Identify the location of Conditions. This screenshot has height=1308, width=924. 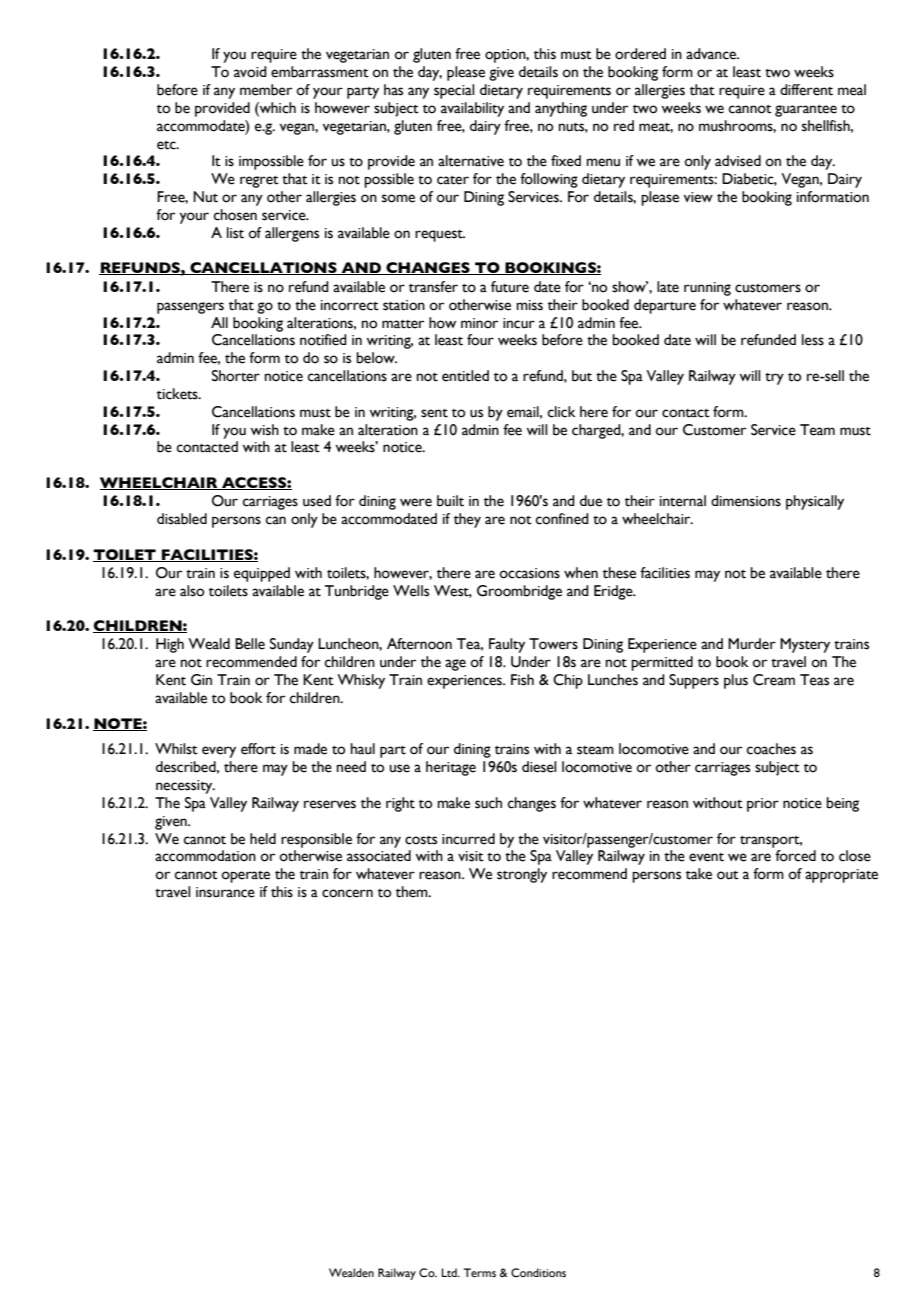
(538, 1272).
